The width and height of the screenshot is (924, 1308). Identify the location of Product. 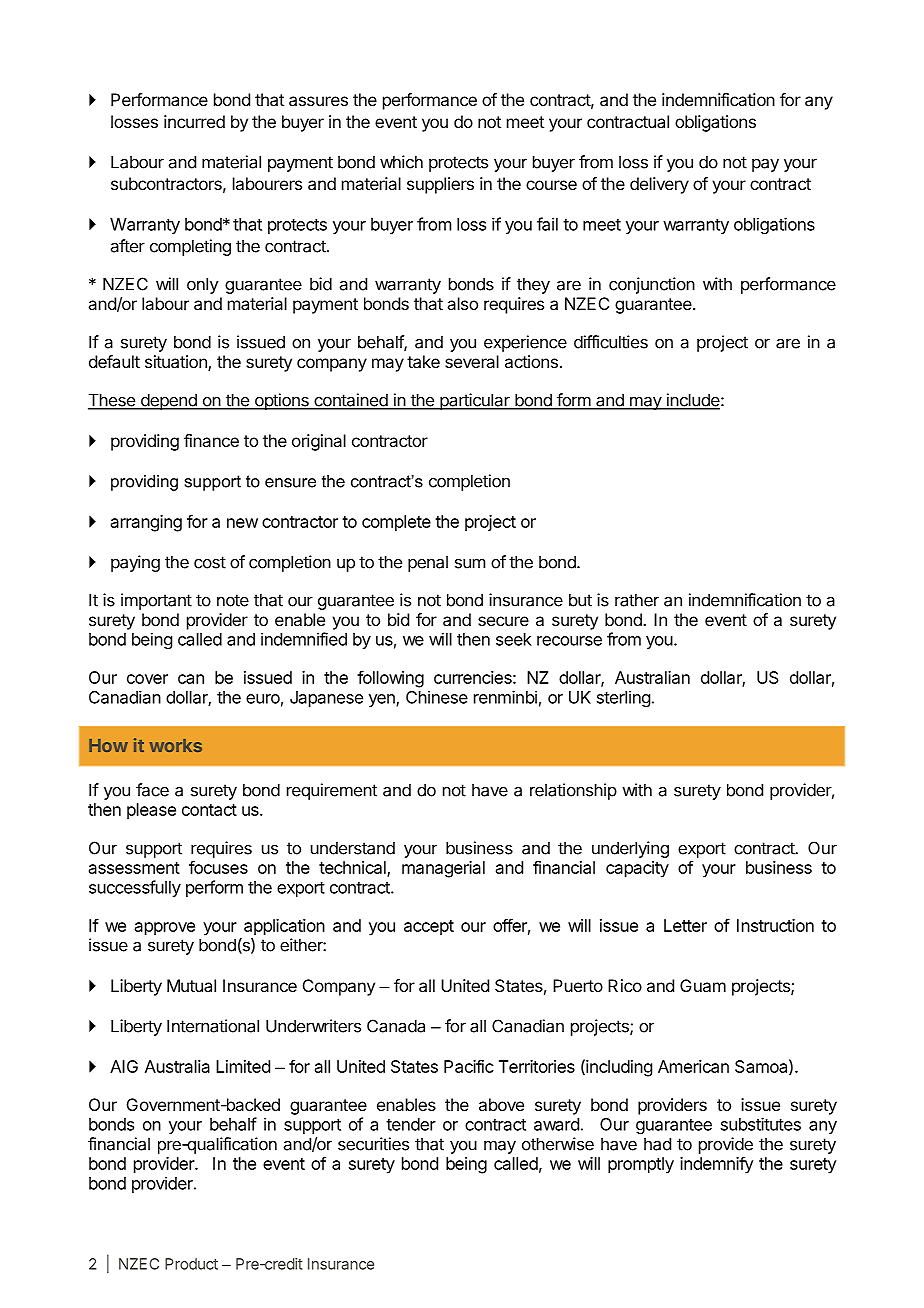
(191, 1264).
